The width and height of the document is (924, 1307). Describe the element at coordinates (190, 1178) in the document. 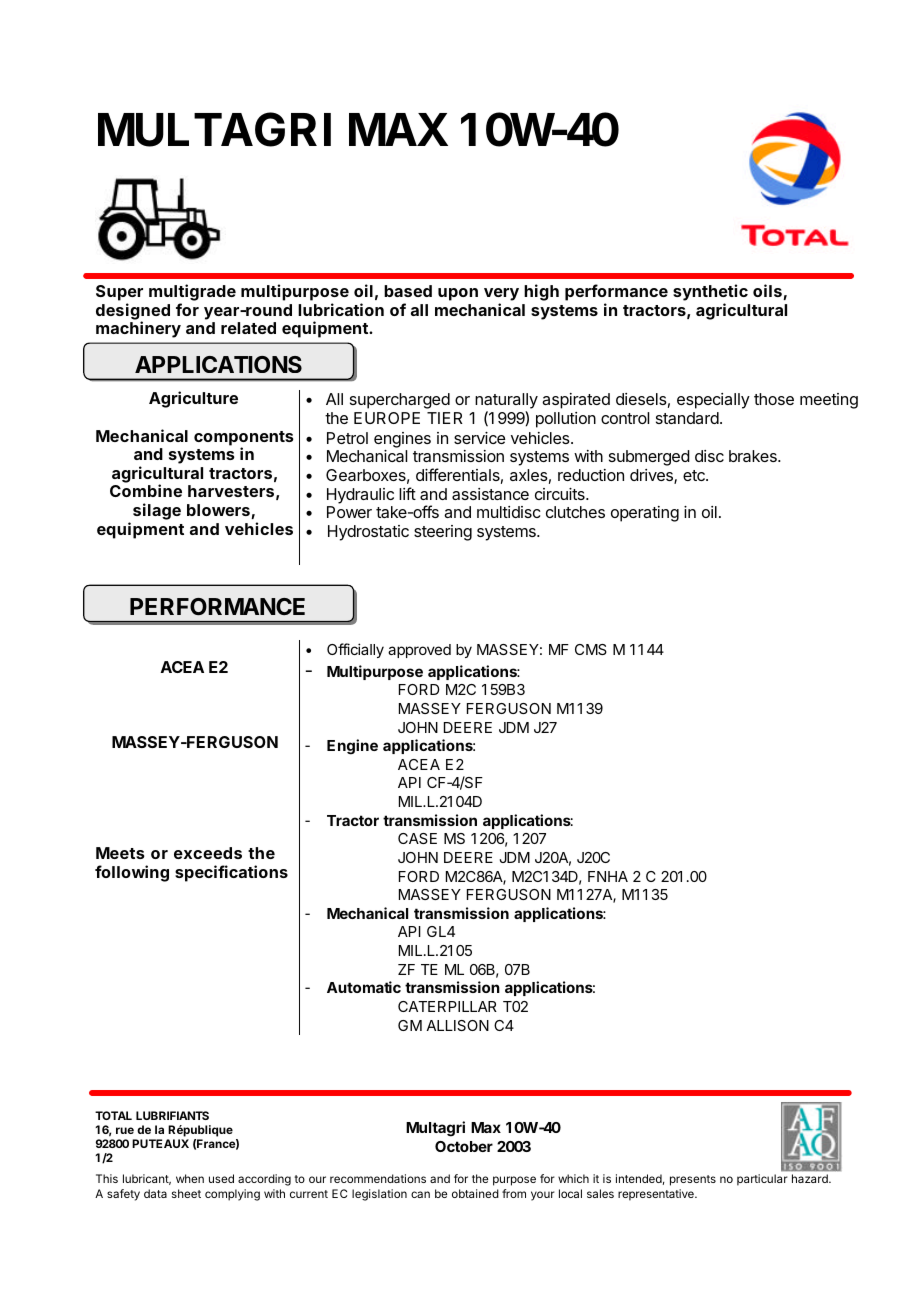

I see `when` at that location.
